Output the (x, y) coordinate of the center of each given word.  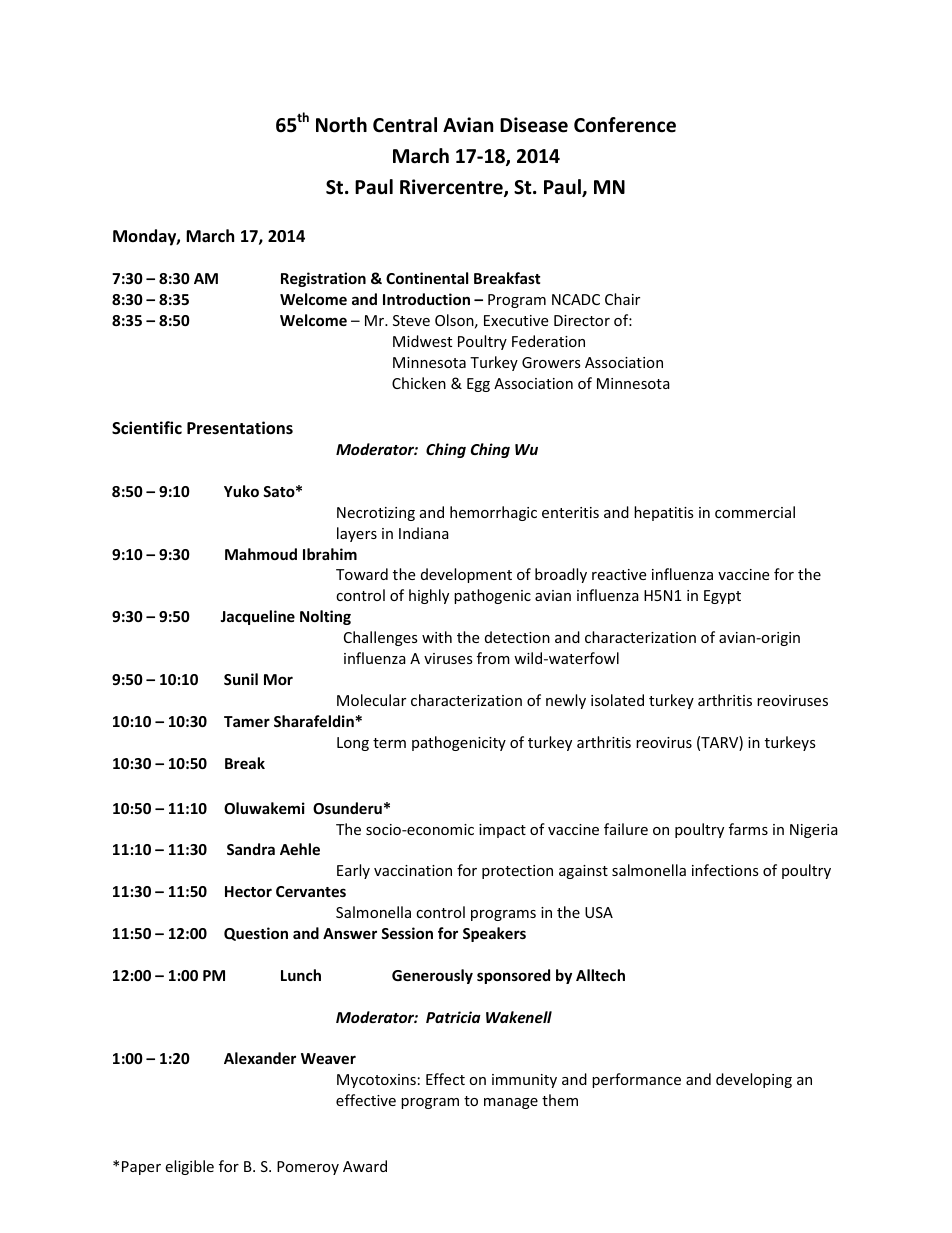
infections (725, 870)
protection (517, 872)
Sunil (241, 679)
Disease (534, 125)
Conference (625, 125)
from (493, 658)
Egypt (722, 597)
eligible (189, 1167)
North (341, 125)
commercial (755, 512)
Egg (478, 385)
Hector (248, 891)
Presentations (240, 428)
